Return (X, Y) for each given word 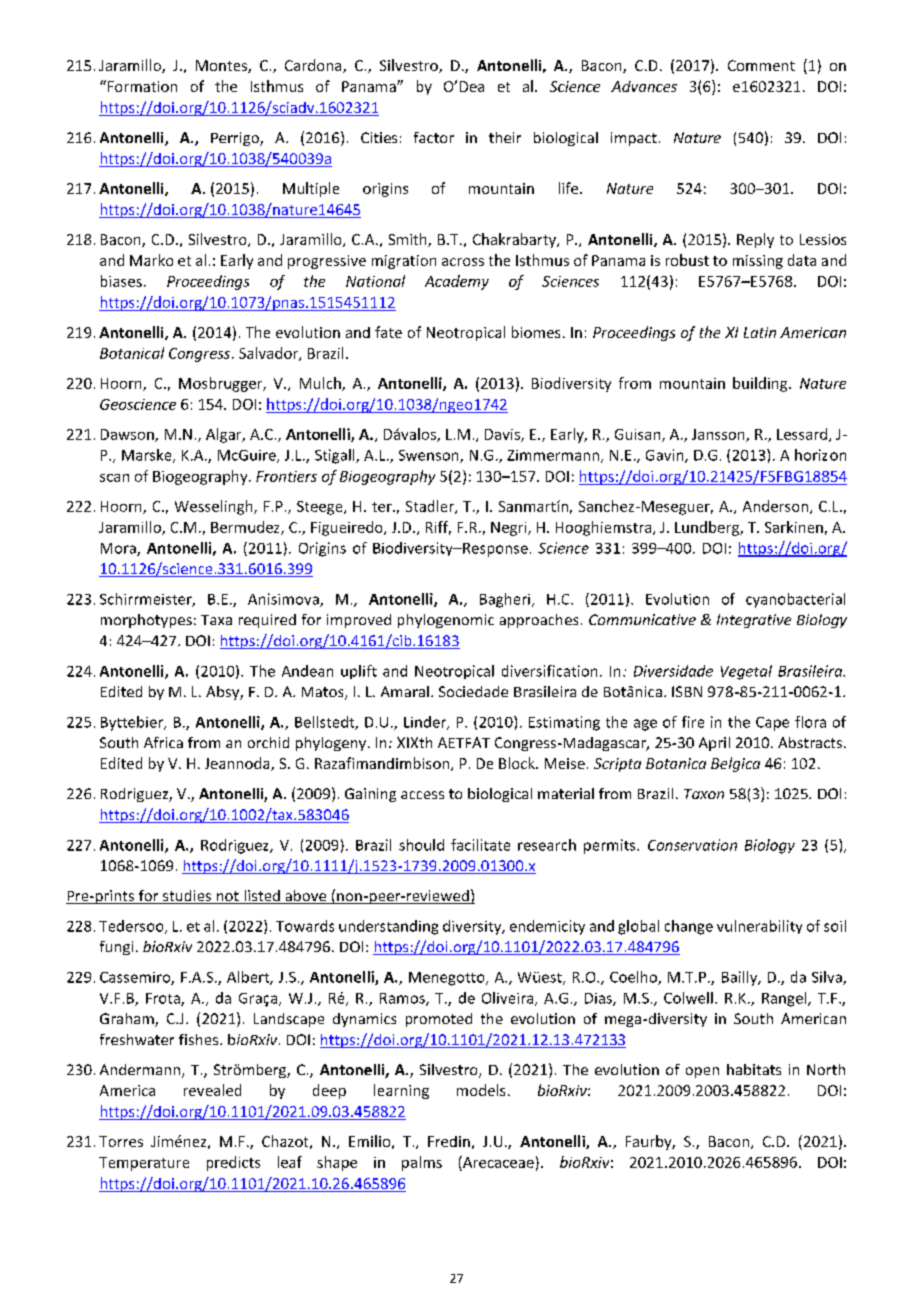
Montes (222, 66)
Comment (761, 65)
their (505, 137)
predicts (233, 1163)
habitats (754, 1069)
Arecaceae (497, 1162)
